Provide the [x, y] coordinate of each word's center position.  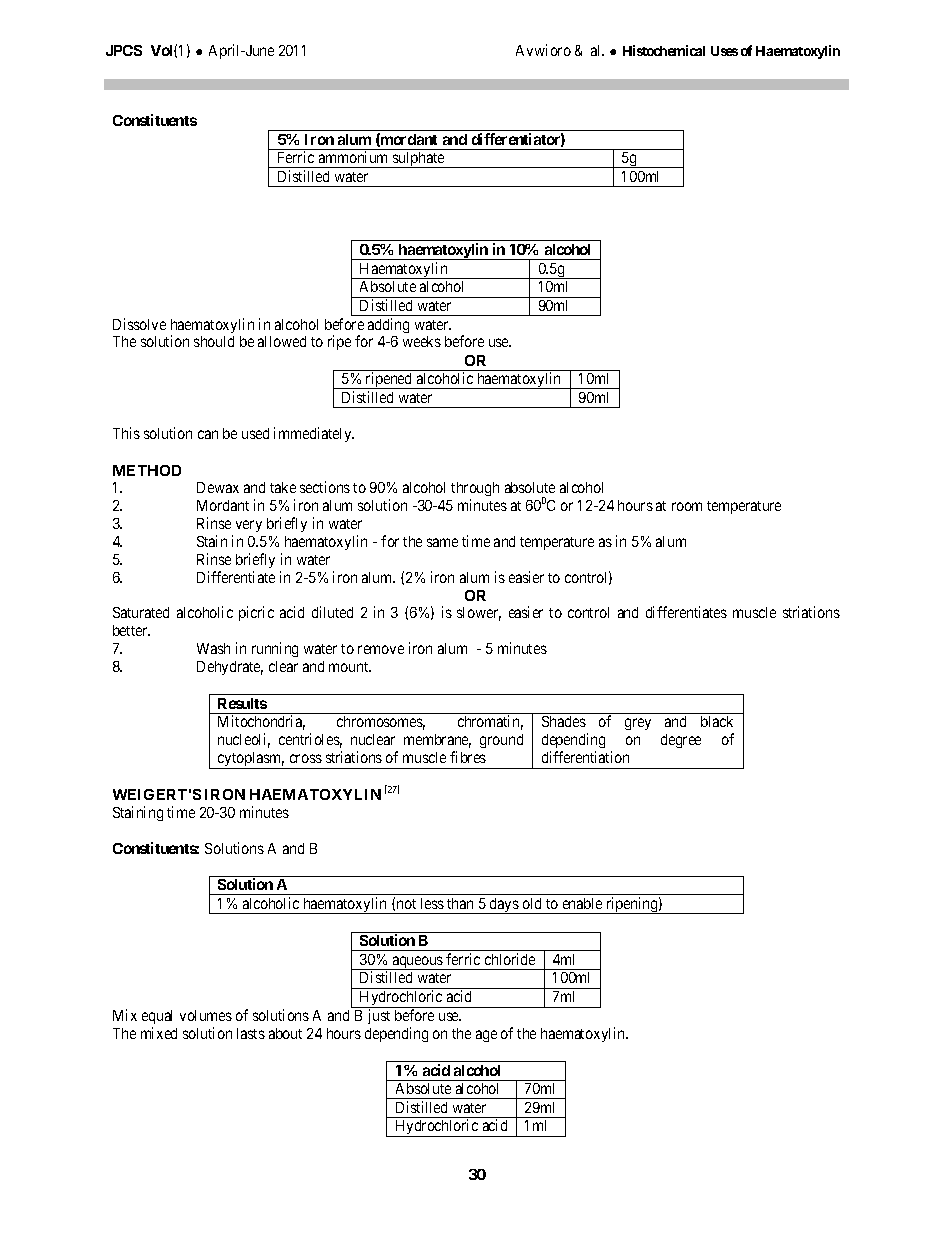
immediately [314, 434]
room [687, 506]
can [208, 434]
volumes [206, 1015]
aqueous [417, 963]
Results [242, 703]
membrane [437, 741]
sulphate [419, 160]
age [486, 1036]
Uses [724, 51]
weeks [422, 341]
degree [681, 741]
